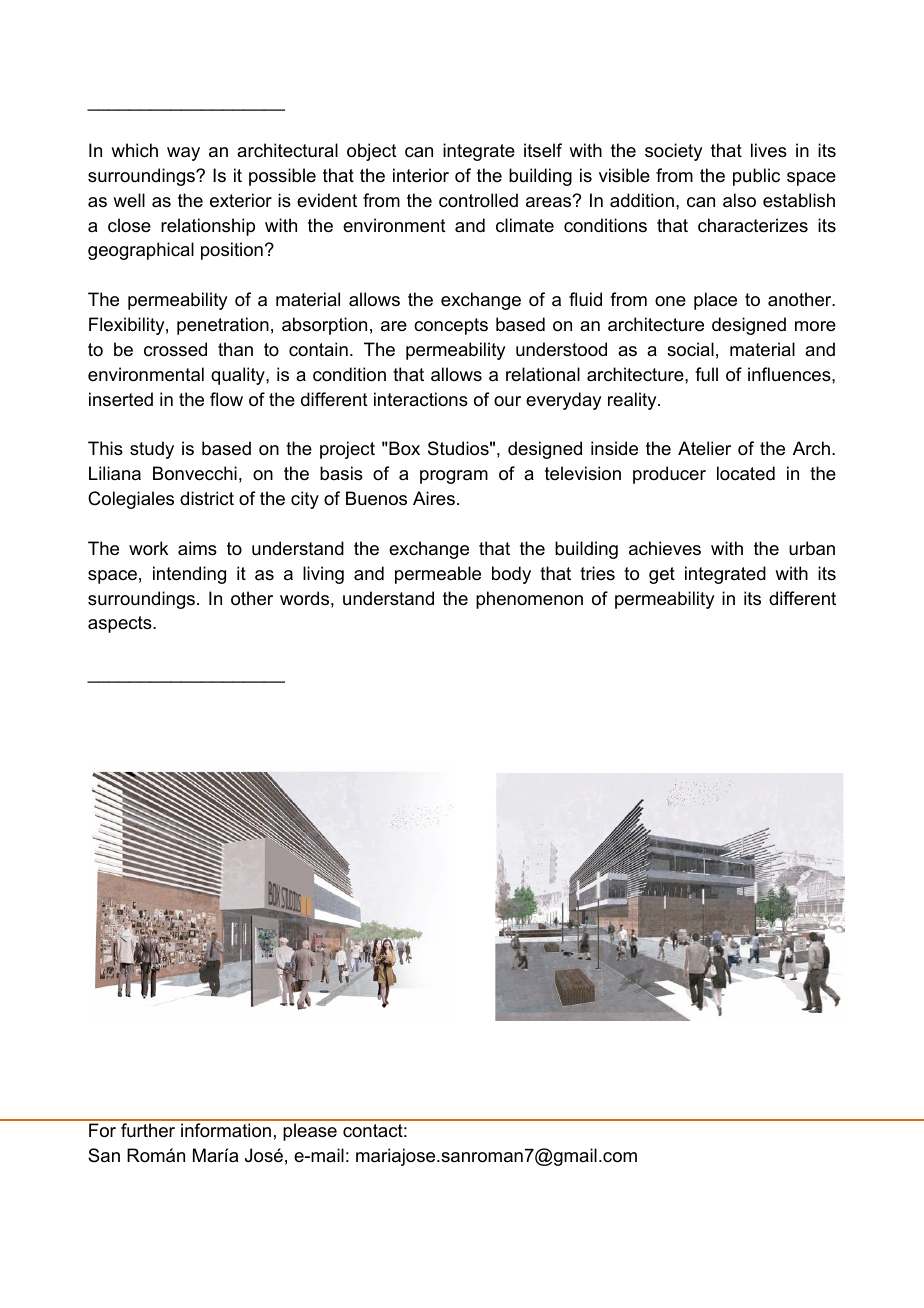  I want to click on full, so click(706, 374).
